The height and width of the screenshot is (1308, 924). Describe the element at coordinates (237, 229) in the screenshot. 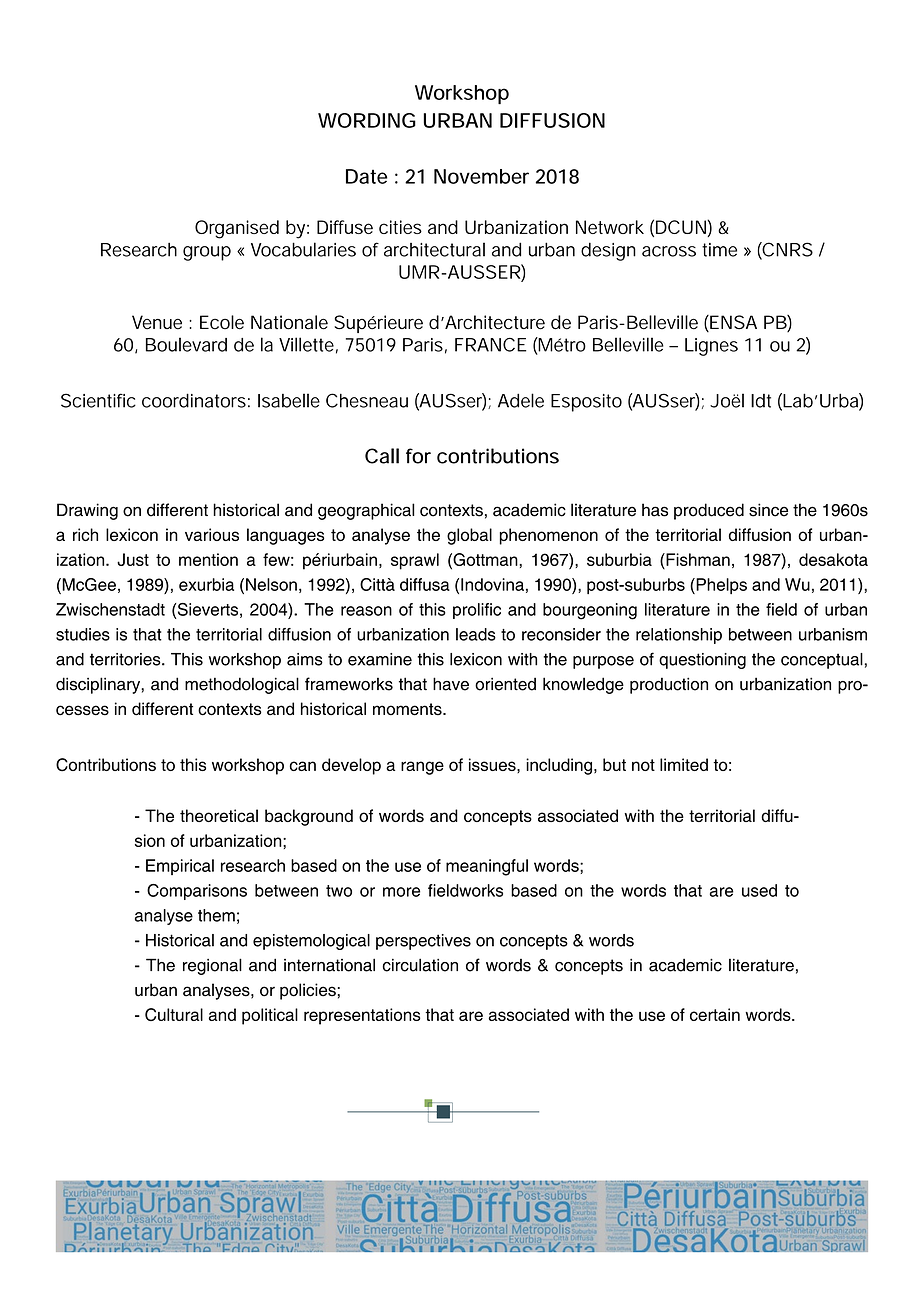

I see `Organised` at that location.
